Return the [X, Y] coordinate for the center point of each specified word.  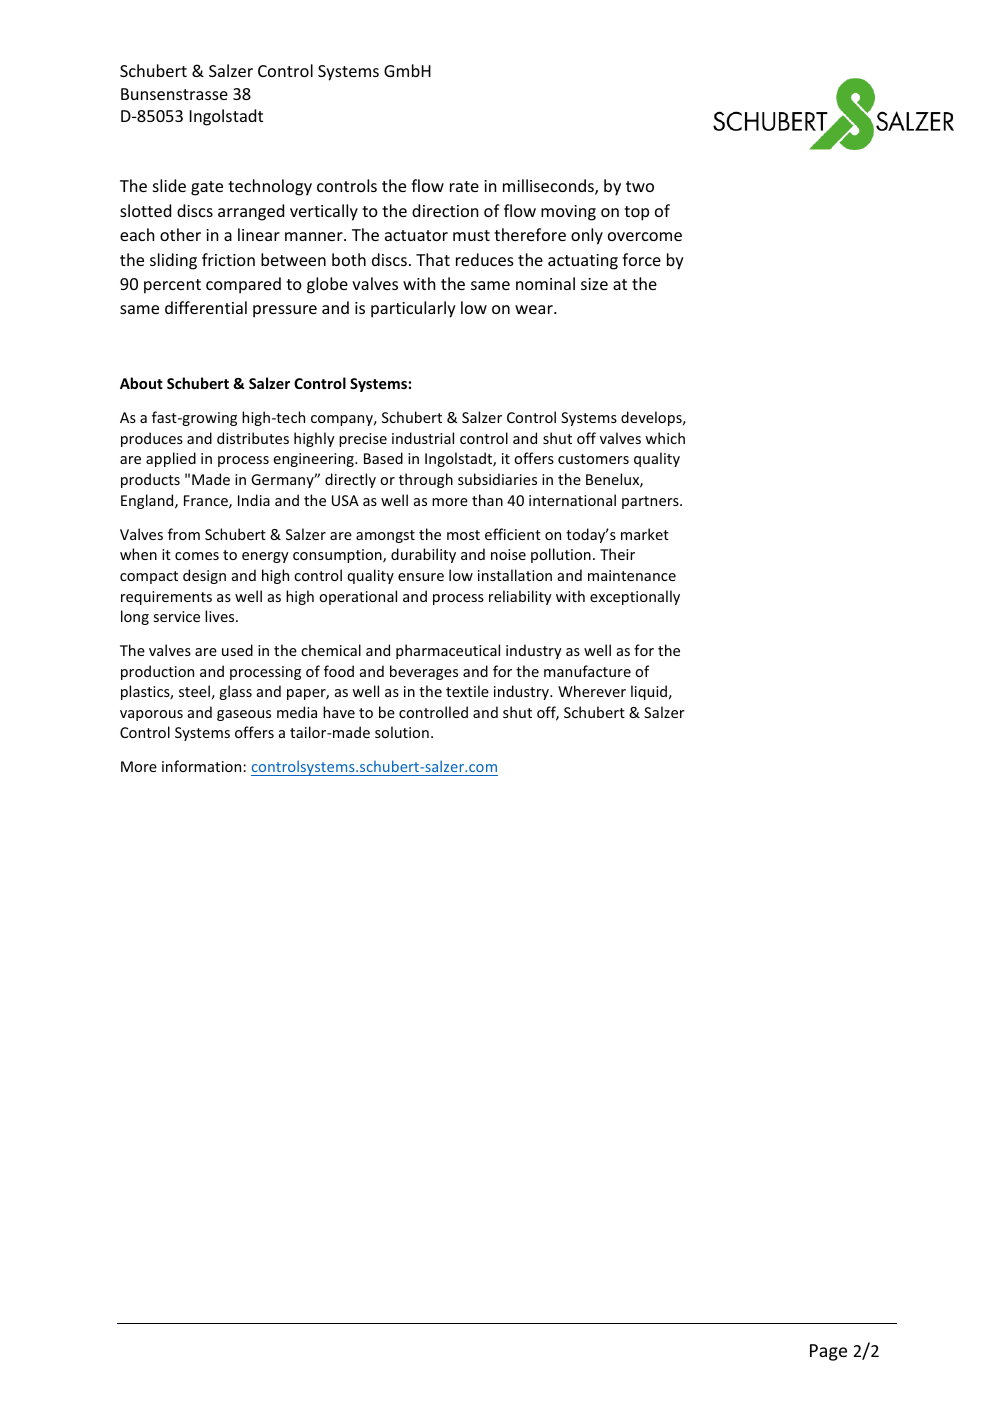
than [487, 500]
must [471, 235]
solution [402, 732]
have [339, 712]
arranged [251, 212]
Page [828, 1352]
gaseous [244, 715]
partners [651, 502]
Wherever [592, 691]
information [203, 766]
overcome [645, 236]
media [297, 712]
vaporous [151, 715]
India [254, 500]
